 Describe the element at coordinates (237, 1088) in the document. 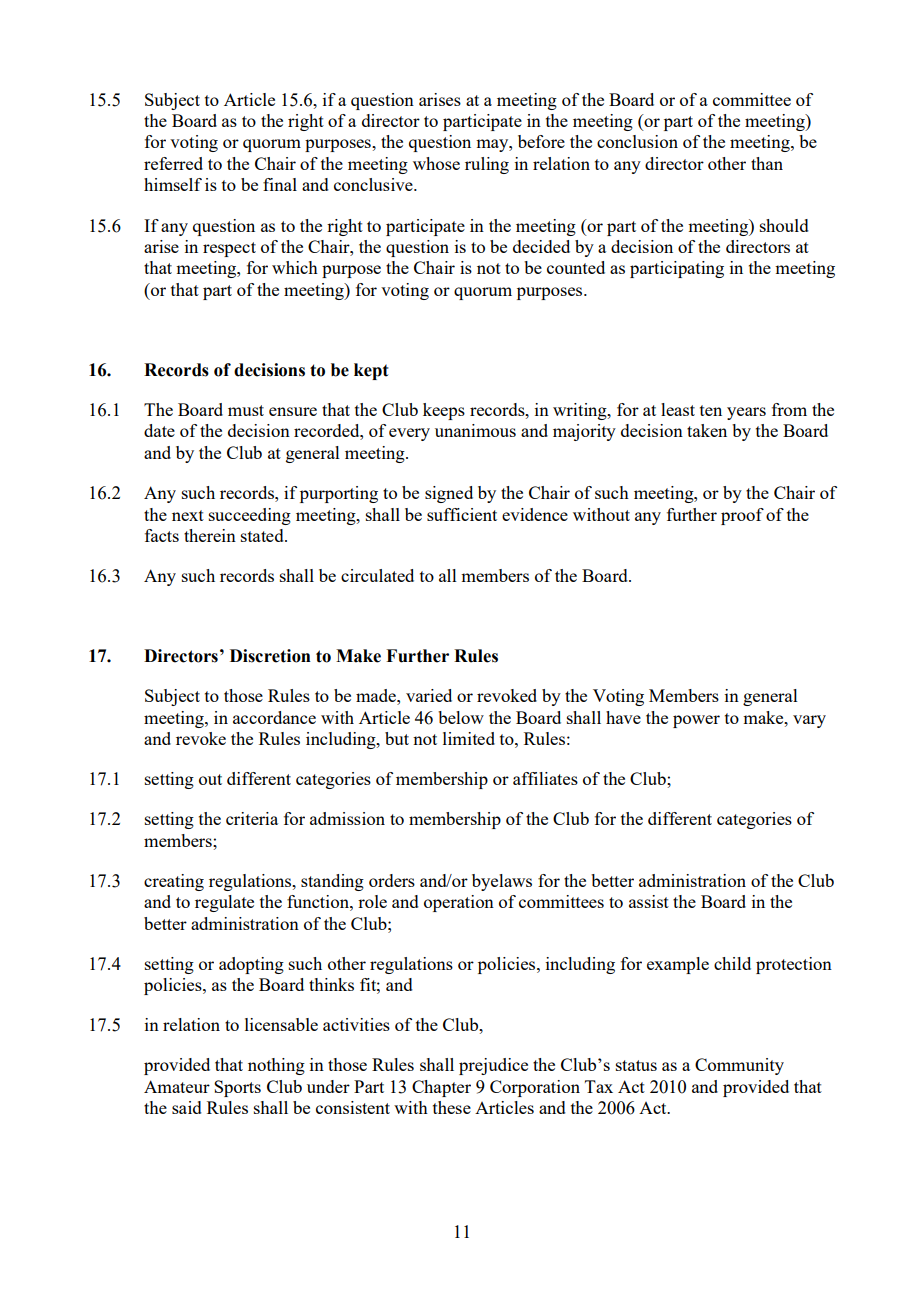

I see `Sports` at that location.
